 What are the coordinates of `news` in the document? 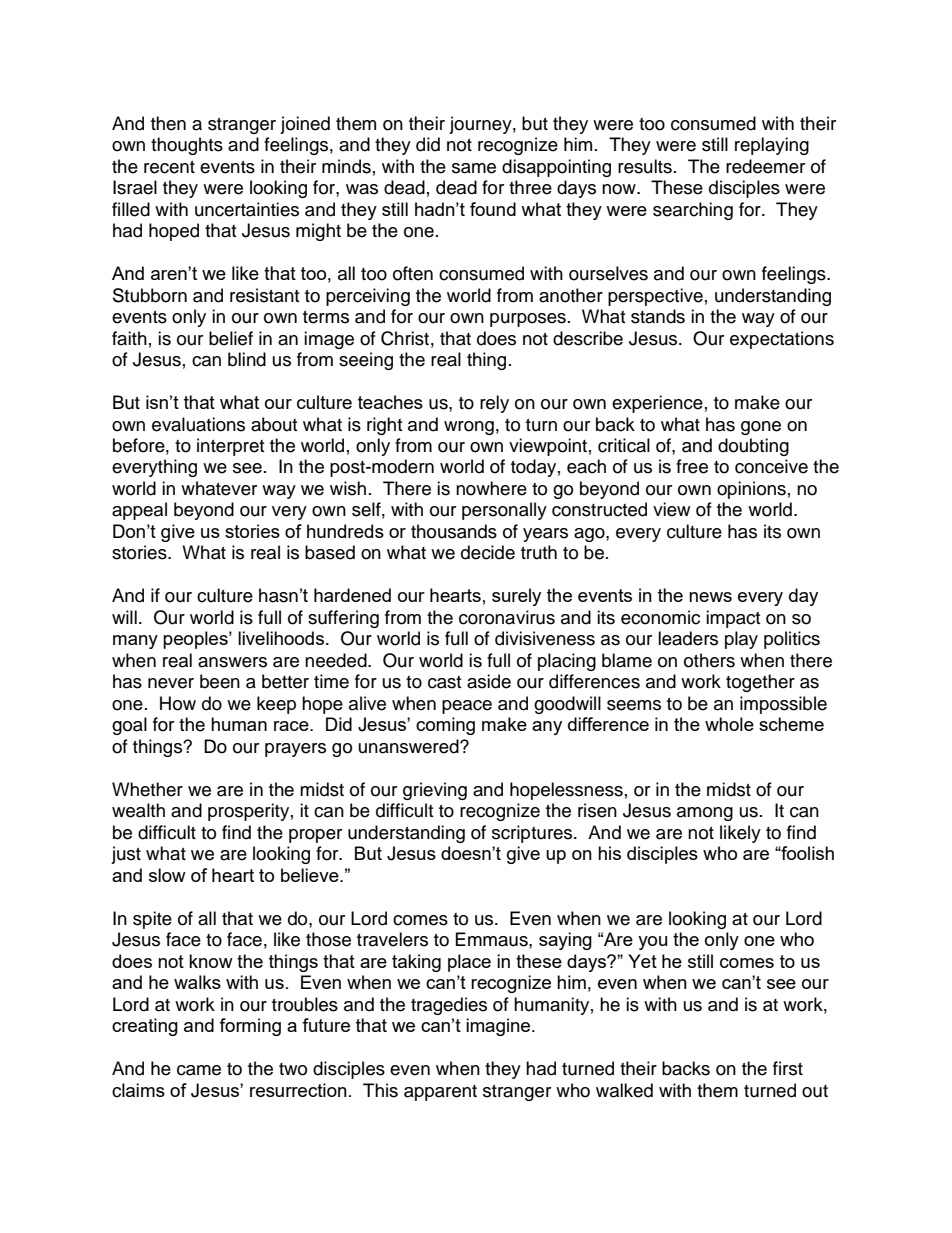 It's located at (710, 597).
